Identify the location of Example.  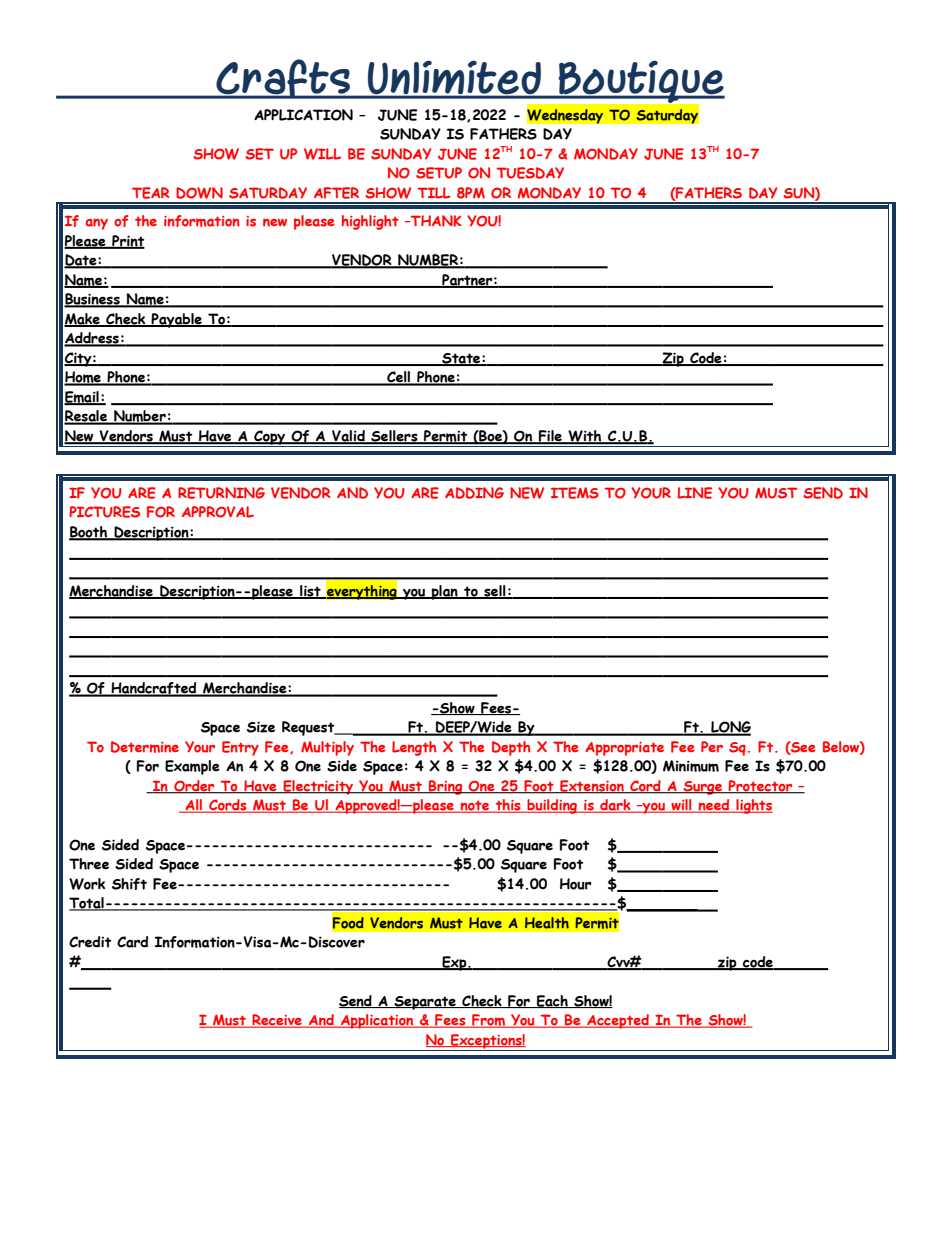
(192, 767).
